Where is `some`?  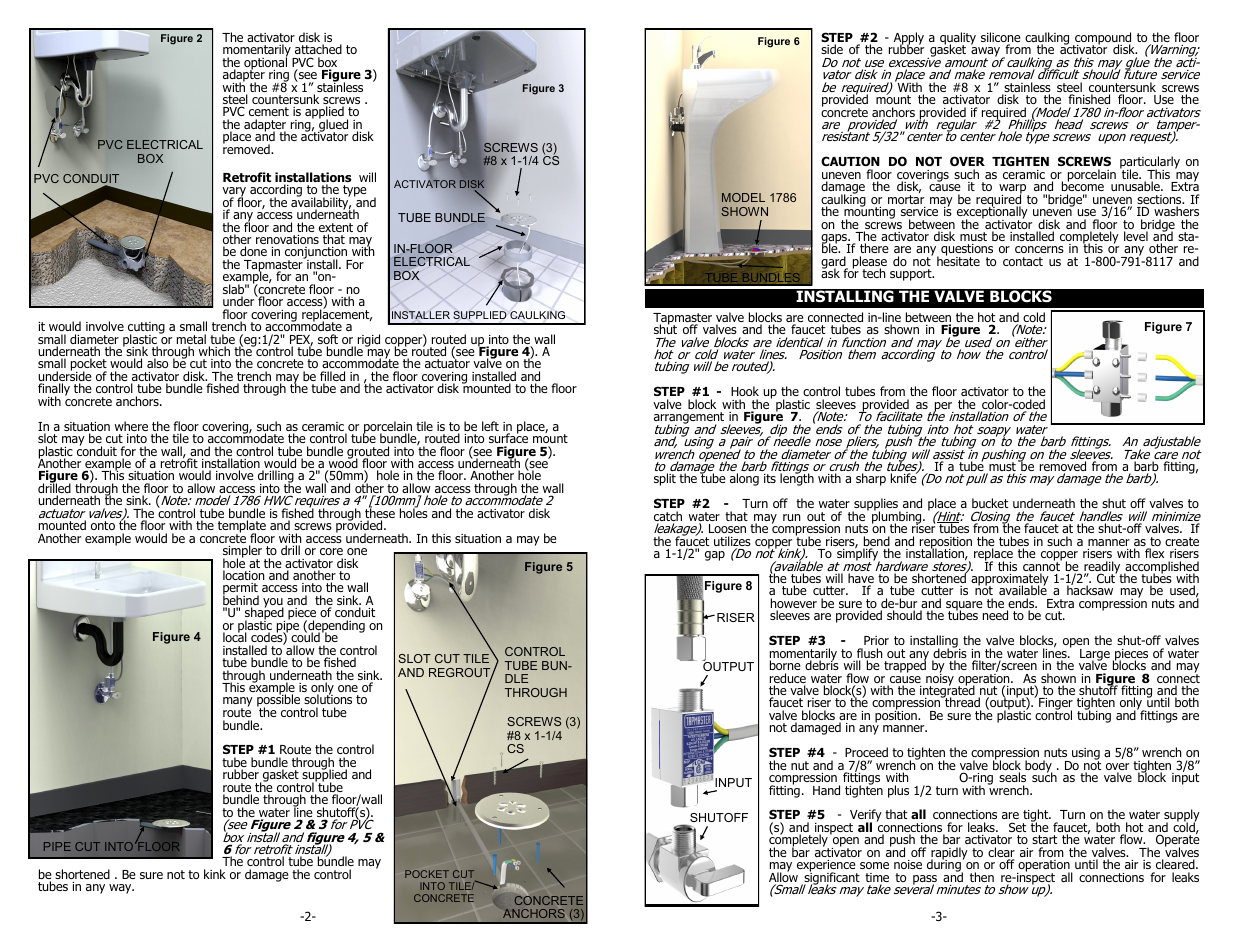
some is located at coordinates (874, 865).
